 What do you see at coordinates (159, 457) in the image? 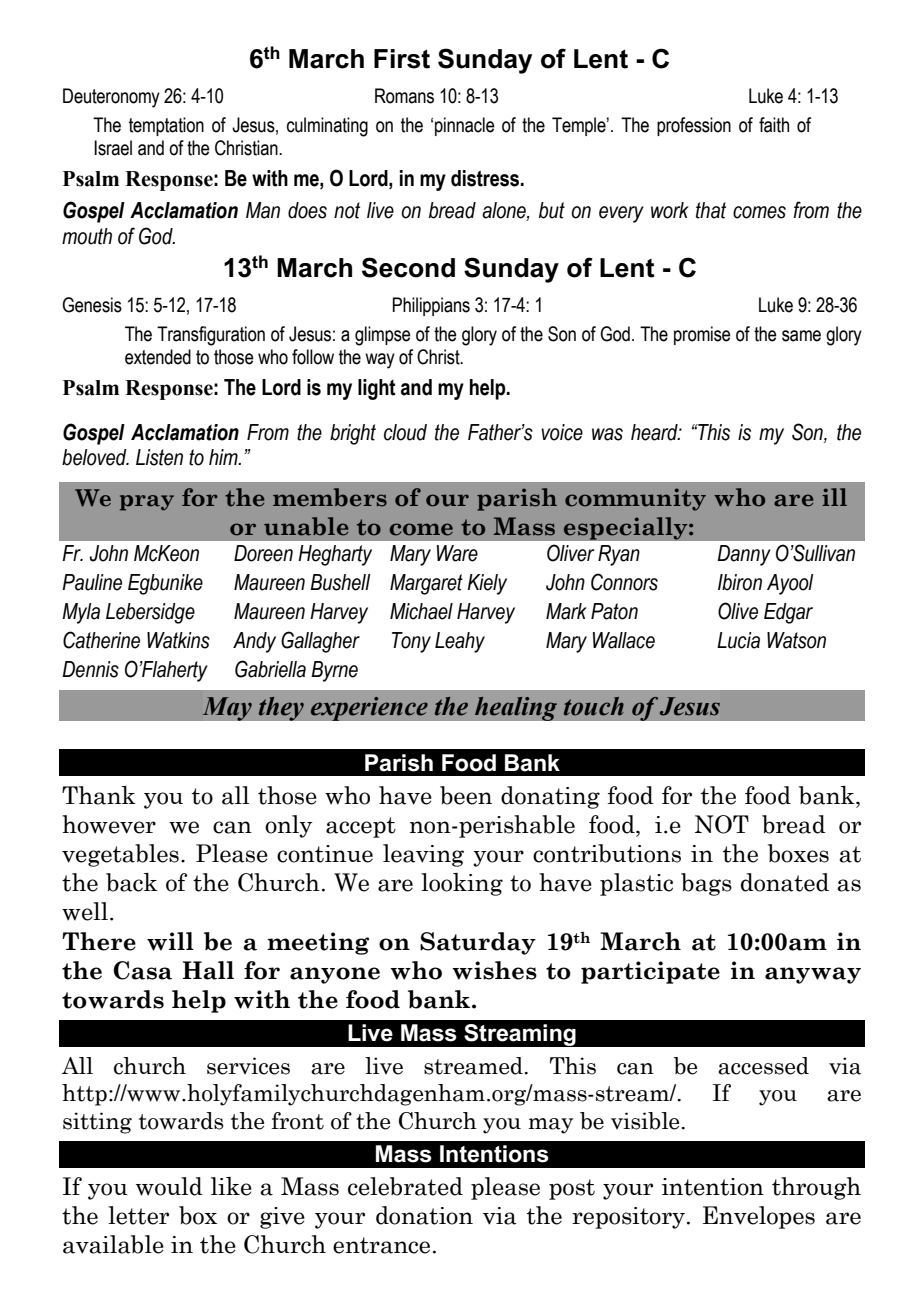
I see `Listen` at bounding box center [159, 457].
